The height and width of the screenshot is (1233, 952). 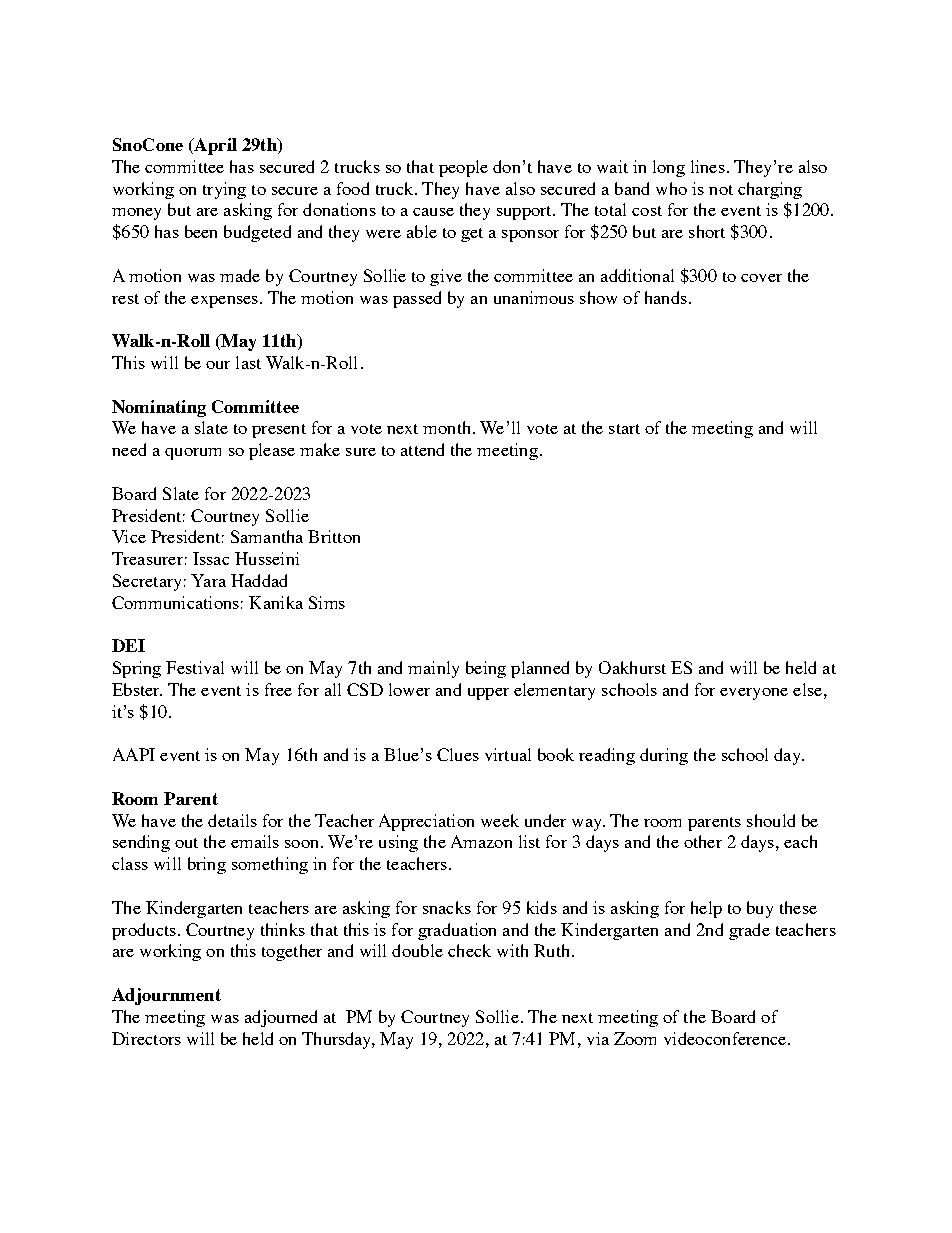 I want to click on lines, so click(x=708, y=166).
